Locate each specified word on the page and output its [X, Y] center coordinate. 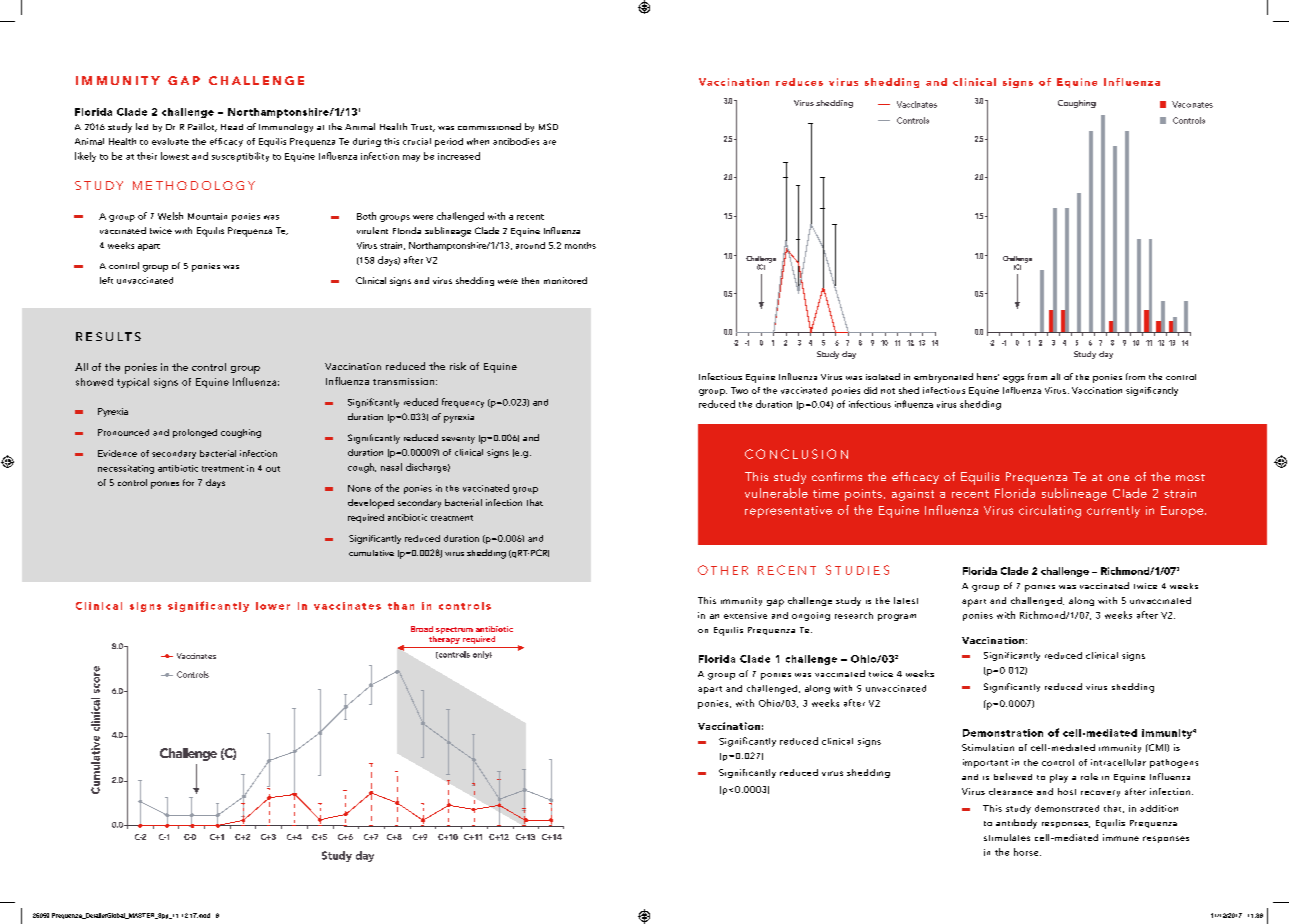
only [482, 655]
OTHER [723, 570]
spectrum [454, 630]
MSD [548, 126]
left [106, 280]
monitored [565, 280]
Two [739, 390]
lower [273, 606]
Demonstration [1003, 733]
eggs [1013, 379]
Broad [422, 629]
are [549, 142]
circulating [1050, 511]
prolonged [195, 433]
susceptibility [240, 157]
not [888, 391]
